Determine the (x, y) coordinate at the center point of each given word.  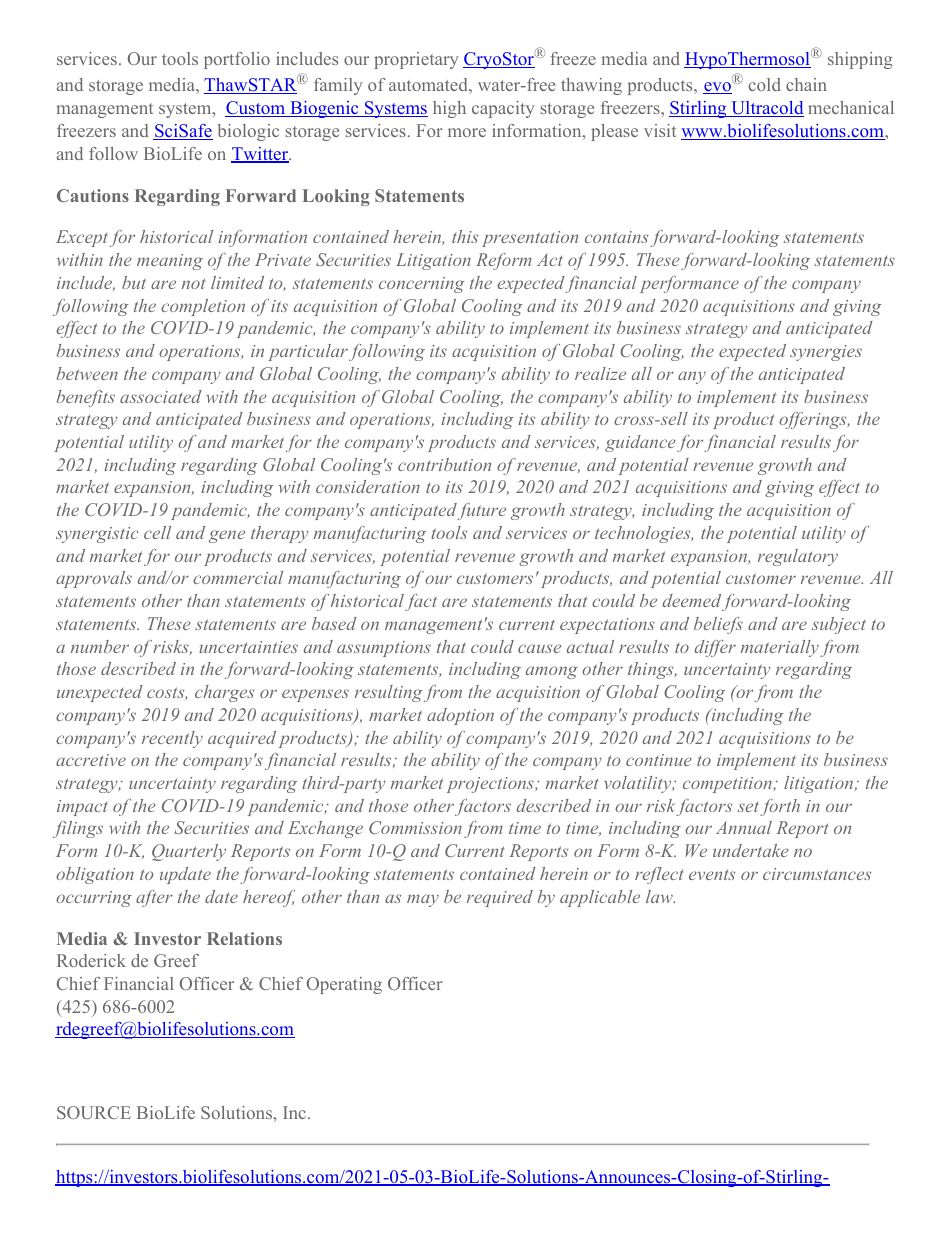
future (481, 511)
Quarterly (189, 852)
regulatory (798, 557)
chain (806, 84)
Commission (415, 827)
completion (203, 307)
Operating (344, 985)
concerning (421, 285)
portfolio (237, 60)
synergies (826, 353)
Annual (744, 827)
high (449, 109)
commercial (238, 577)
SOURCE (94, 1112)
